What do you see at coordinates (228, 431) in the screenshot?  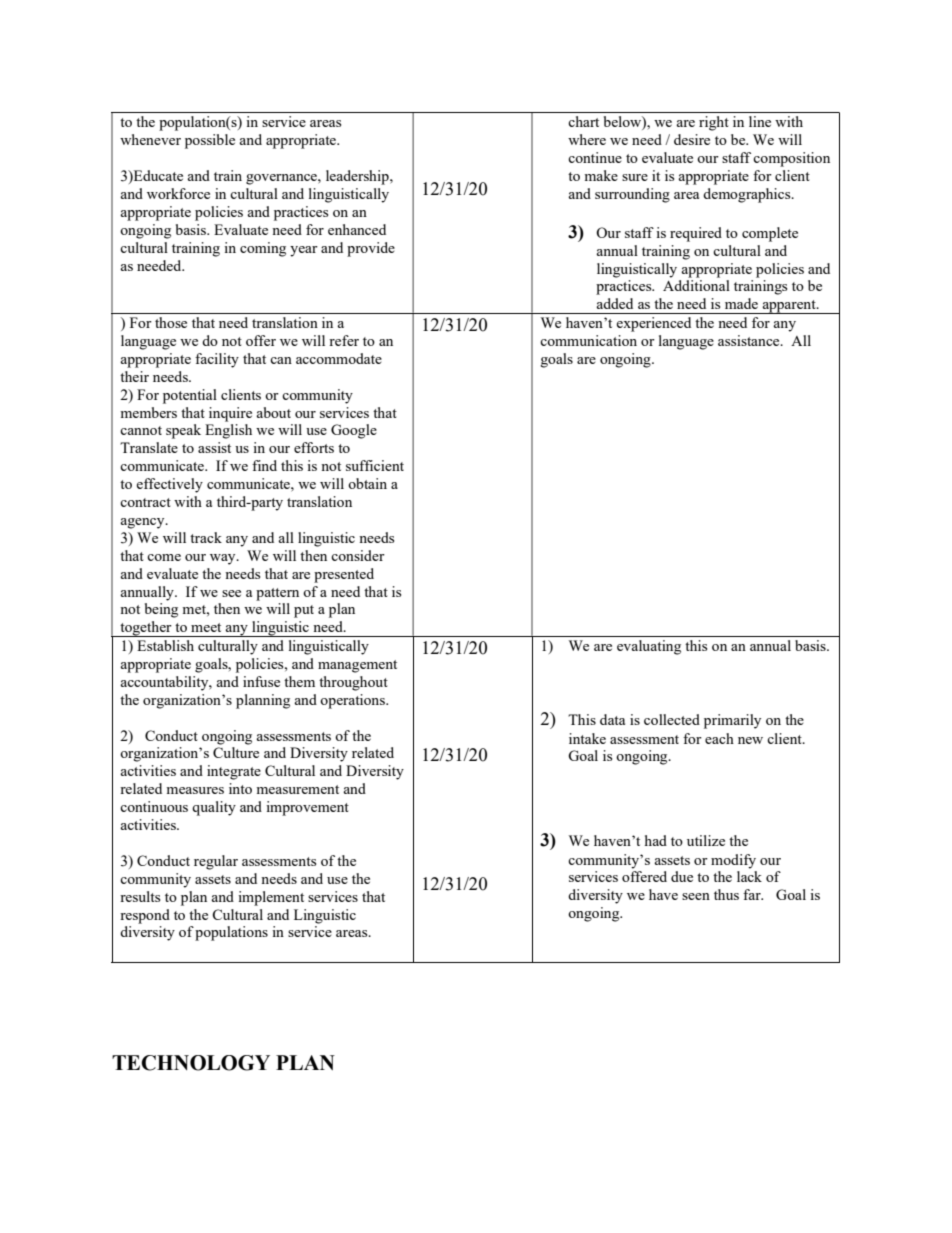 I see `English` at bounding box center [228, 431].
